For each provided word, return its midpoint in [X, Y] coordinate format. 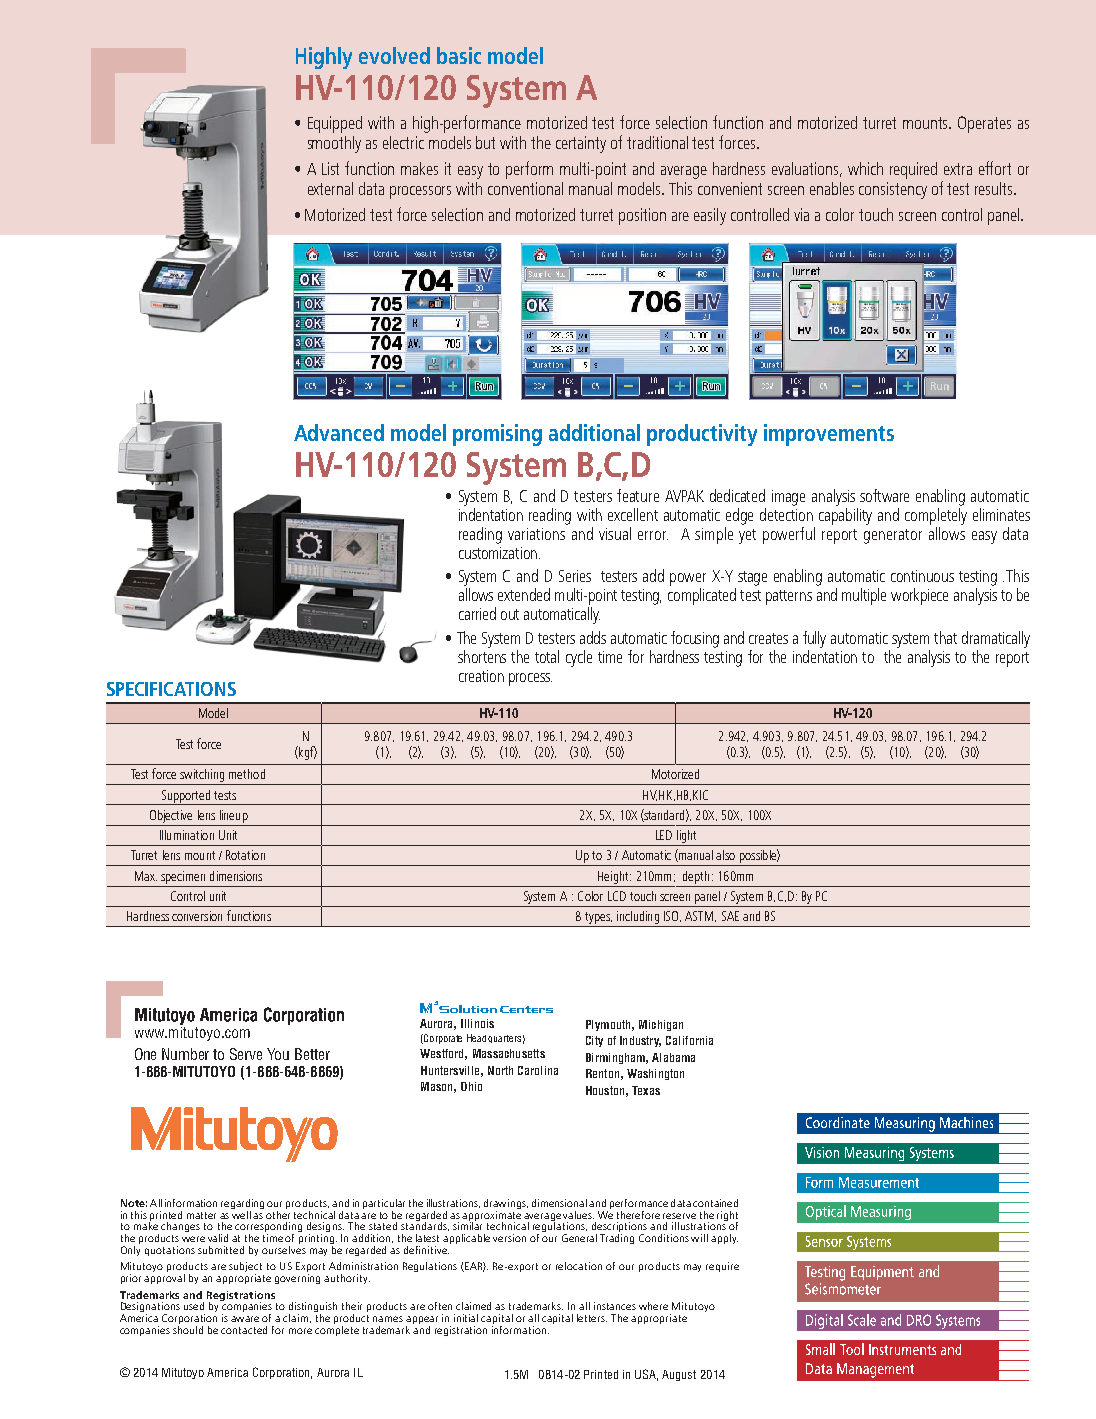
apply [724, 1239]
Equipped [335, 124]
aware [245, 1319]
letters [592, 1318]
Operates [984, 124]
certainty [581, 144]
